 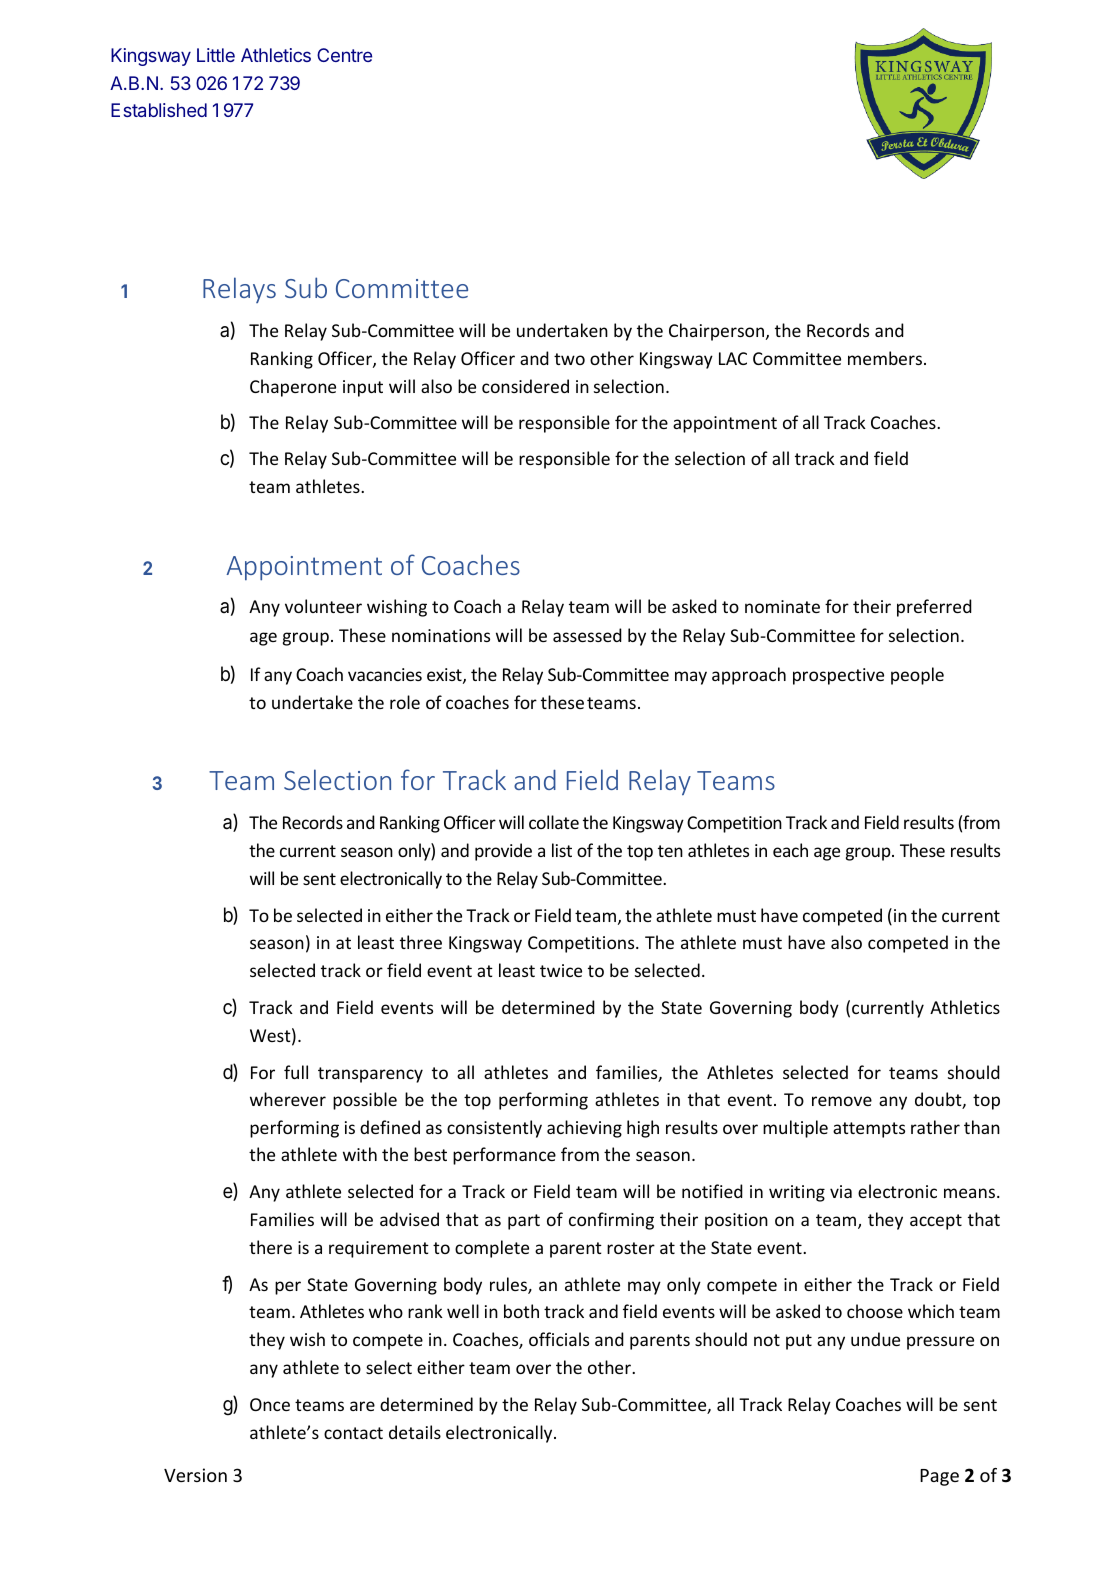 I want to click on Little, so click(x=216, y=55).
